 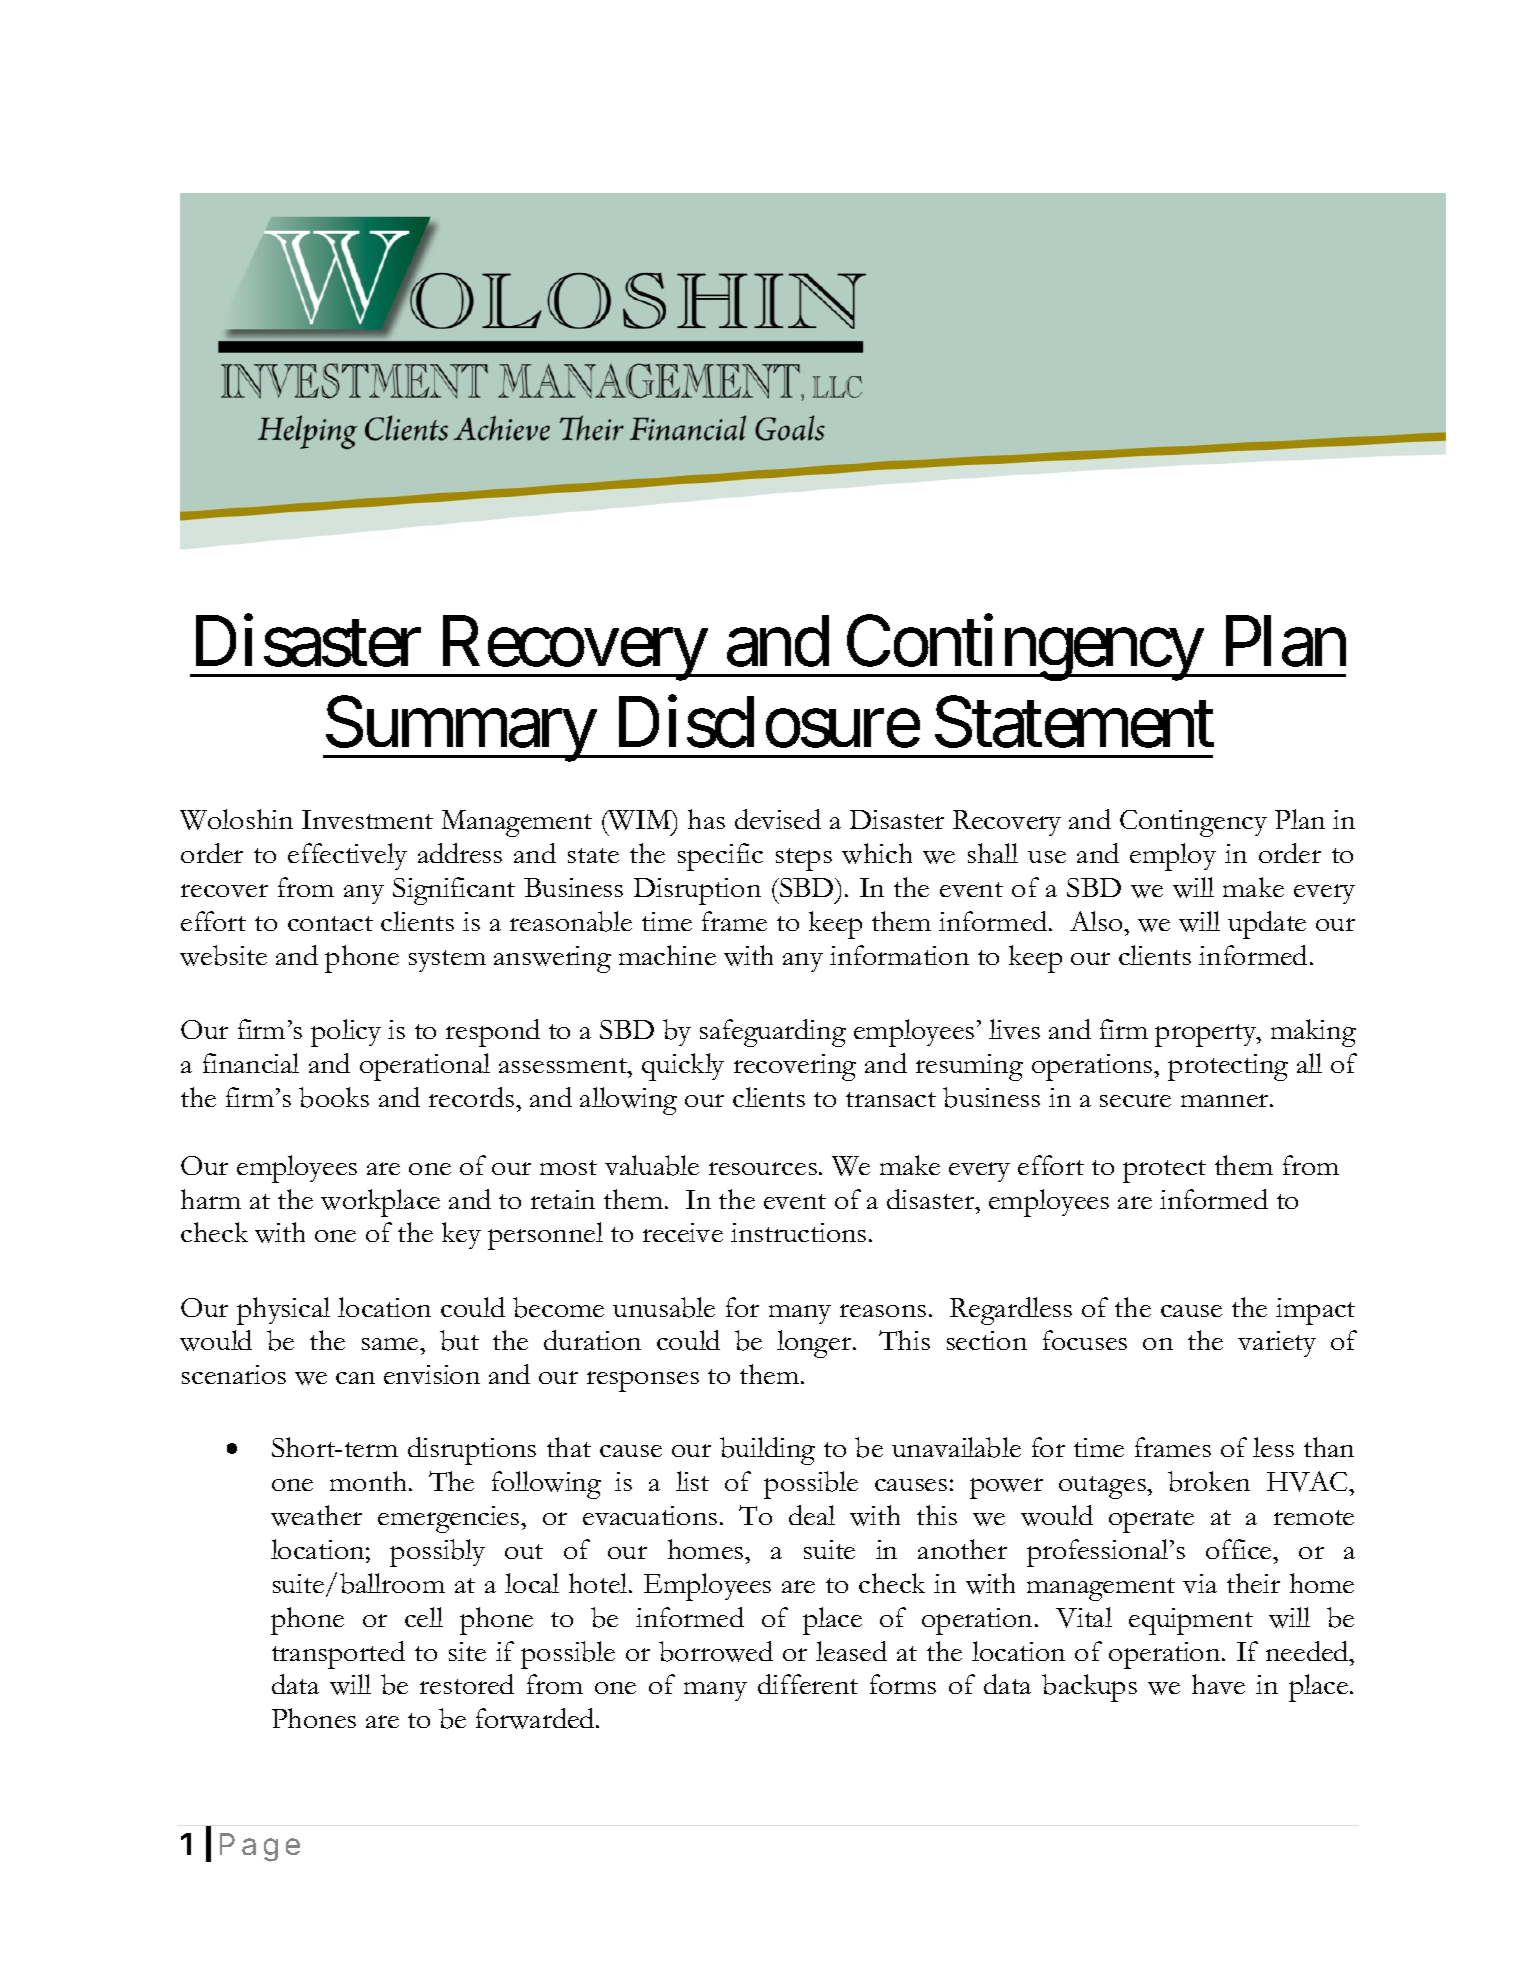 What do you see at coordinates (798, 1232) in the screenshot?
I see `instructions` at bounding box center [798, 1232].
